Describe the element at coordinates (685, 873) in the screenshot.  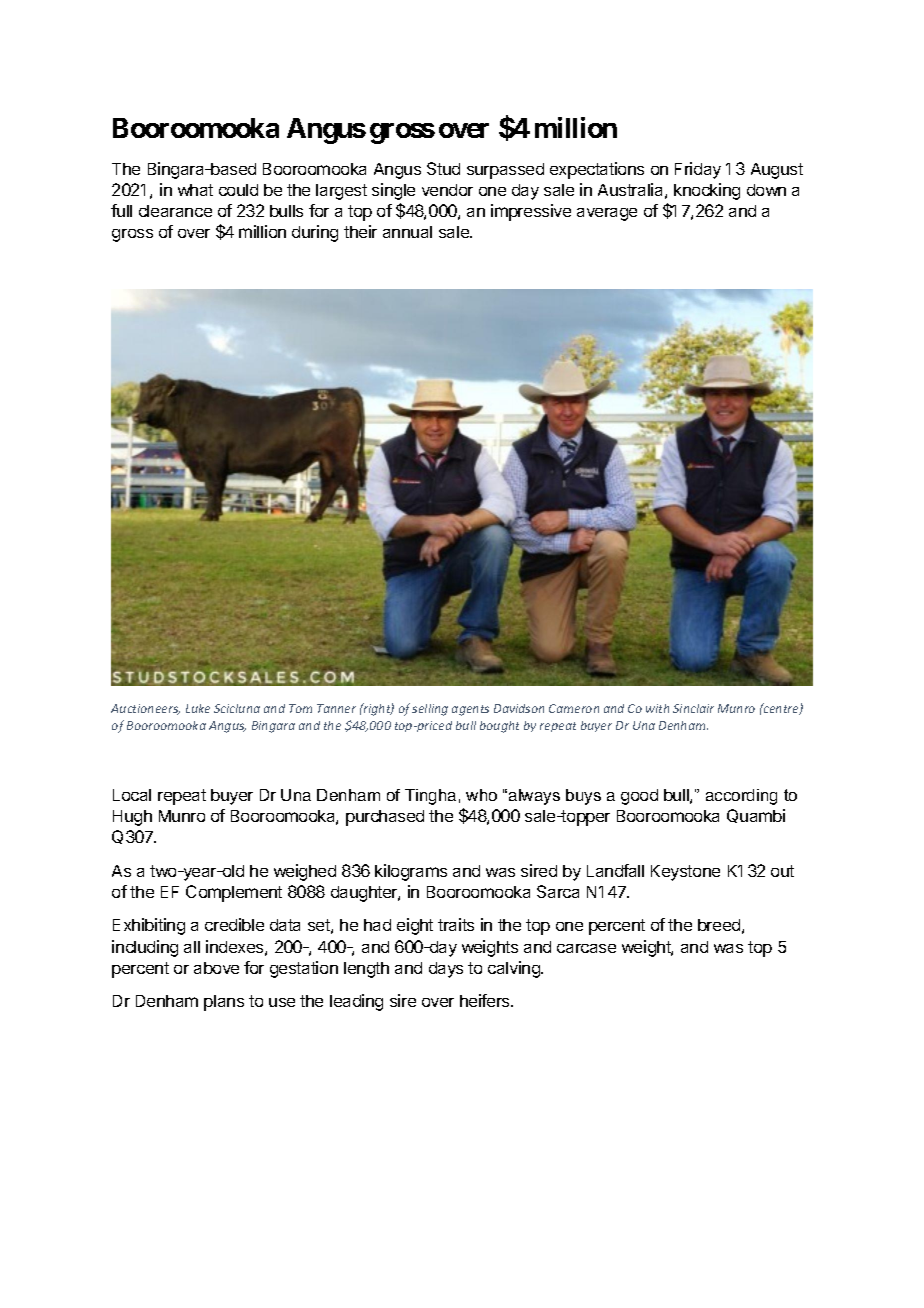
I see `Keystone` at that location.
